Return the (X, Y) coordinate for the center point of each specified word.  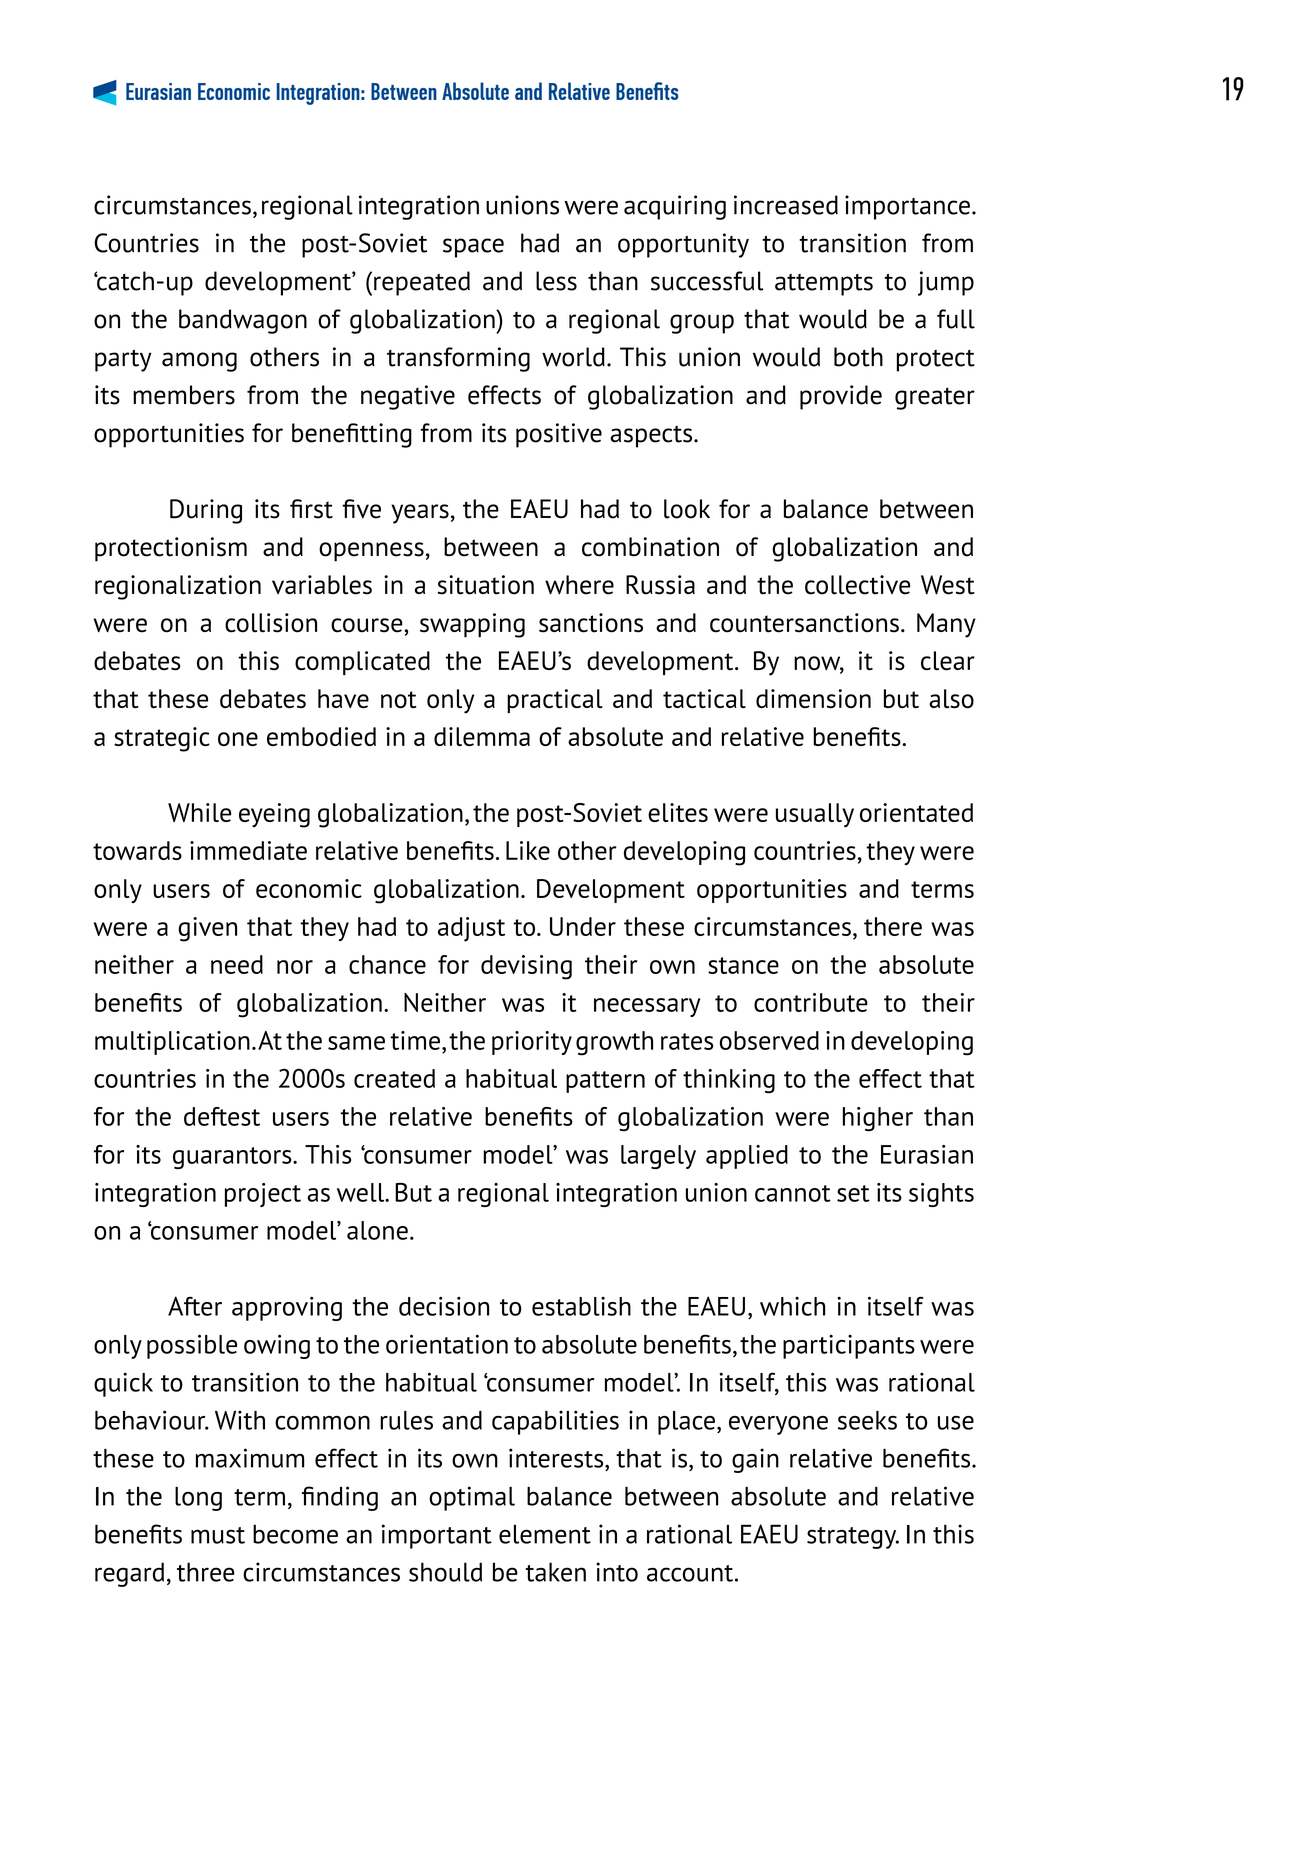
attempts (824, 285)
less (556, 281)
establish (581, 1306)
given (207, 929)
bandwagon (243, 321)
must (218, 1535)
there (893, 926)
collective (857, 585)
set (853, 1193)
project (263, 1195)
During (206, 511)
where (579, 585)
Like (528, 850)
